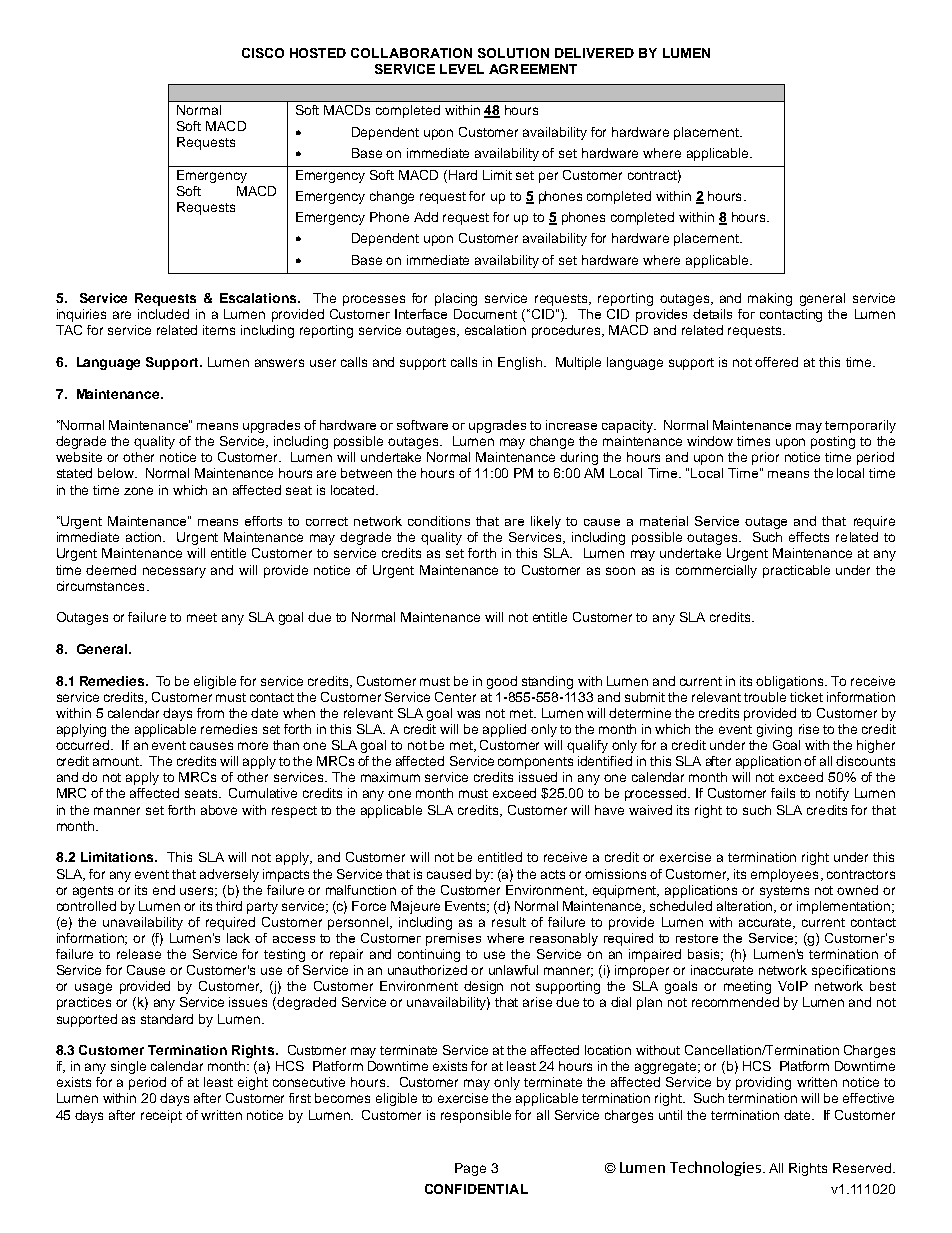  Describe the element at coordinates (219, 810) in the screenshot. I see `above` at that location.
